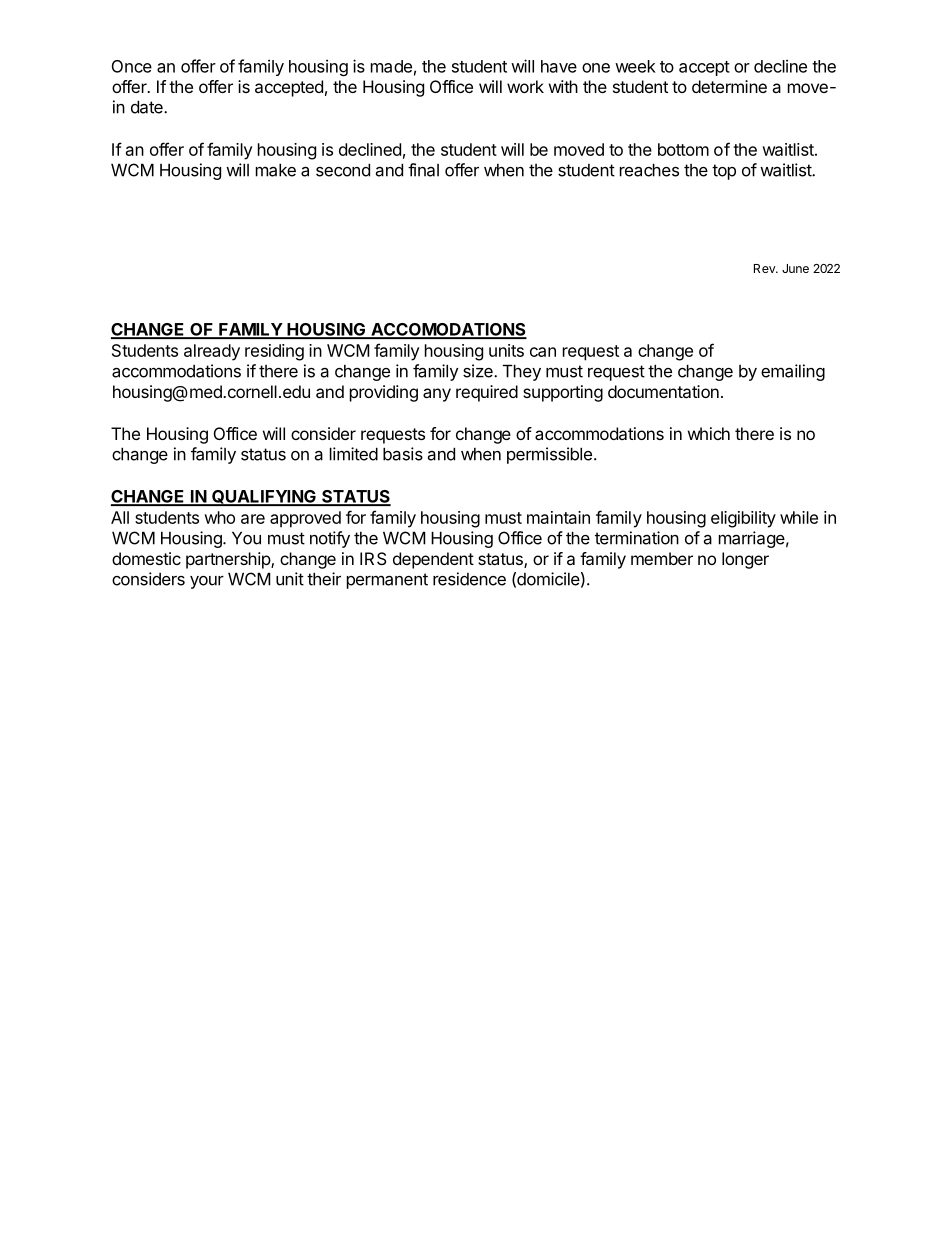 This screenshot has width=952, height=1233. I want to click on Rev, so click(765, 268).
